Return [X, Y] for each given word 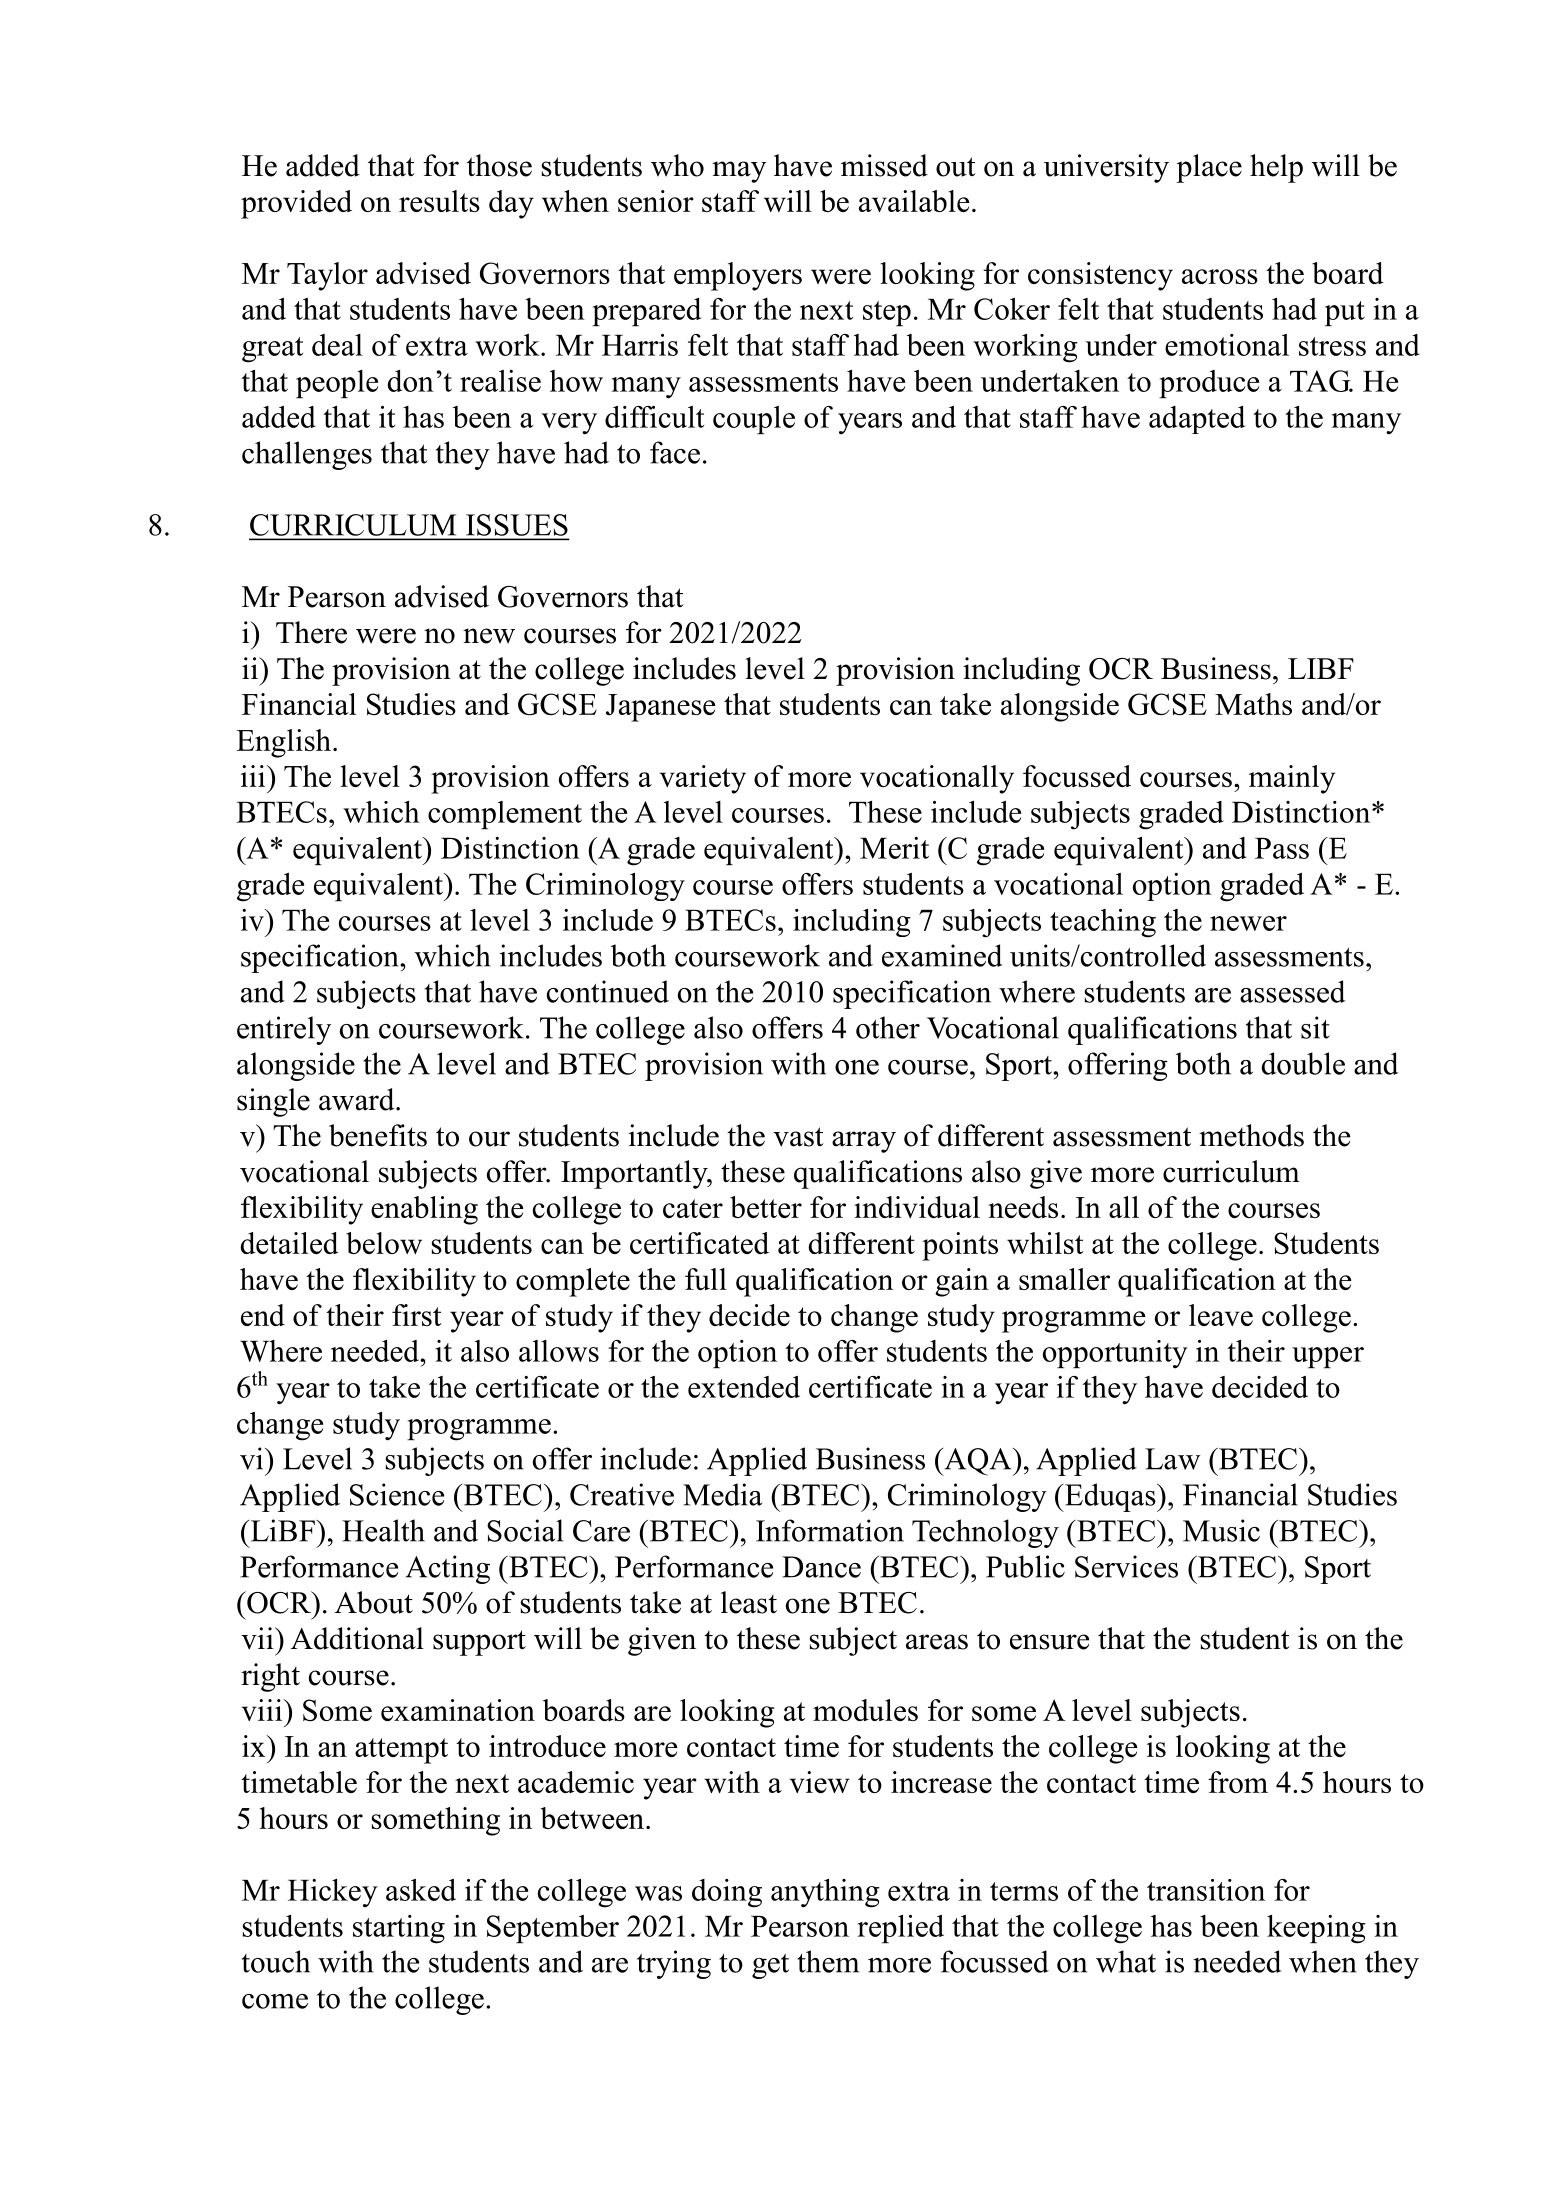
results [439, 201]
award [358, 1099]
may [739, 172]
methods [1251, 1135]
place [1209, 168]
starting [399, 1929]
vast [798, 1137]
